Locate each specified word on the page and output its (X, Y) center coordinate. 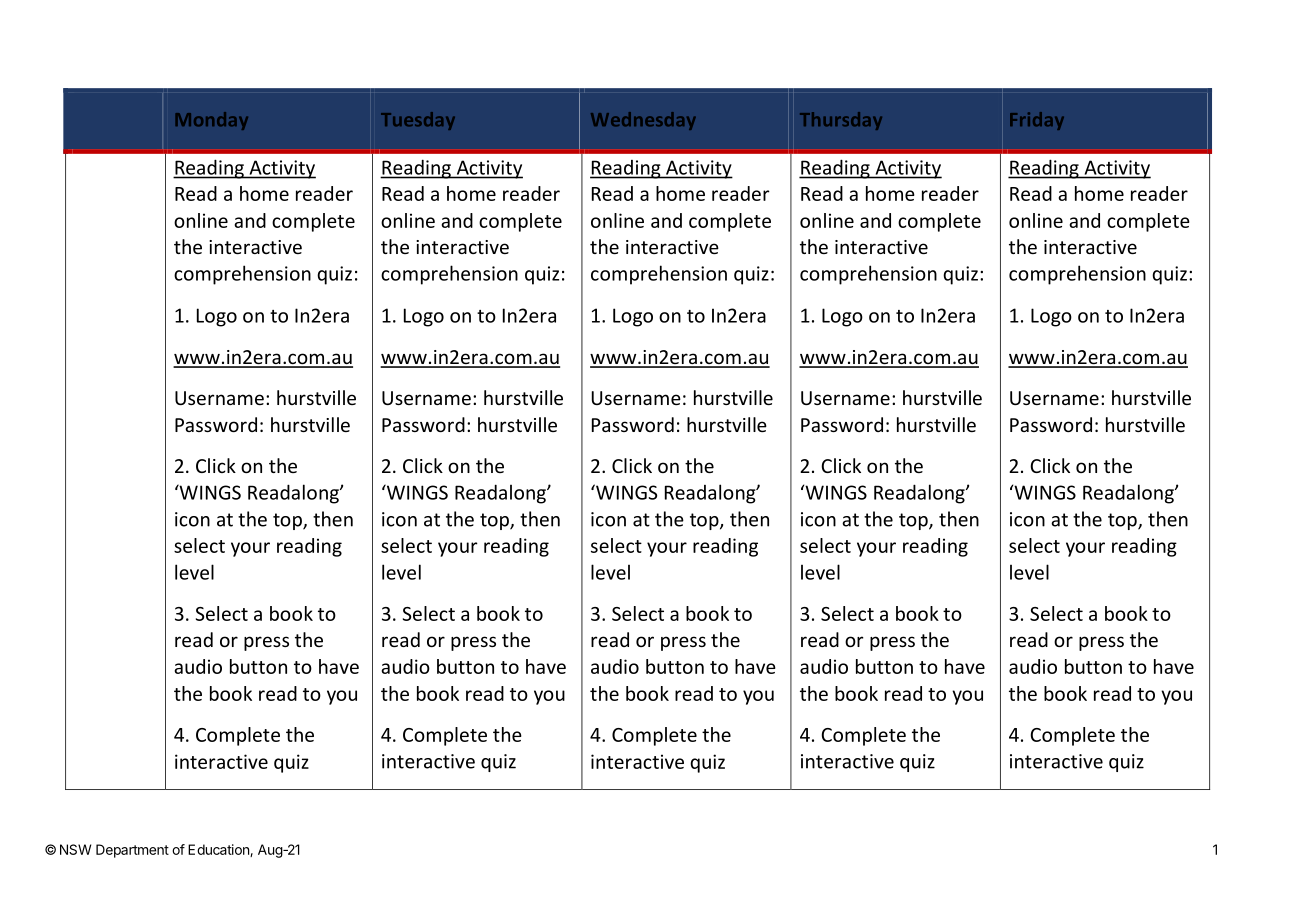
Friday (1037, 121)
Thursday (841, 121)
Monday (212, 121)
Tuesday (418, 121)
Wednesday (643, 121)
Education (219, 850)
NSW (75, 849)
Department (132, 851)
